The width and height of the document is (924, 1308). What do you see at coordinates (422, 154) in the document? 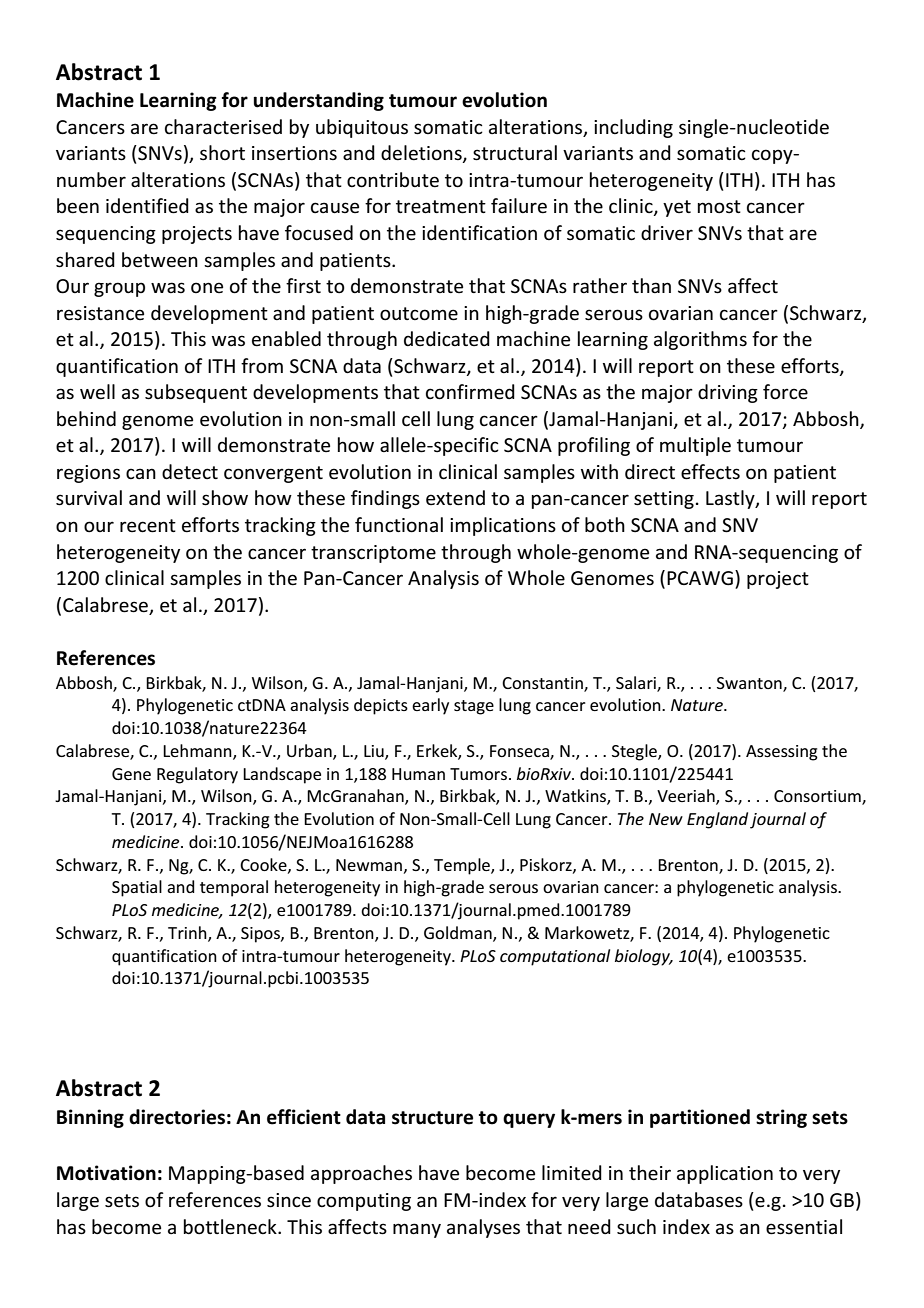
I see `deletions` at bounding box center [422, 154].
